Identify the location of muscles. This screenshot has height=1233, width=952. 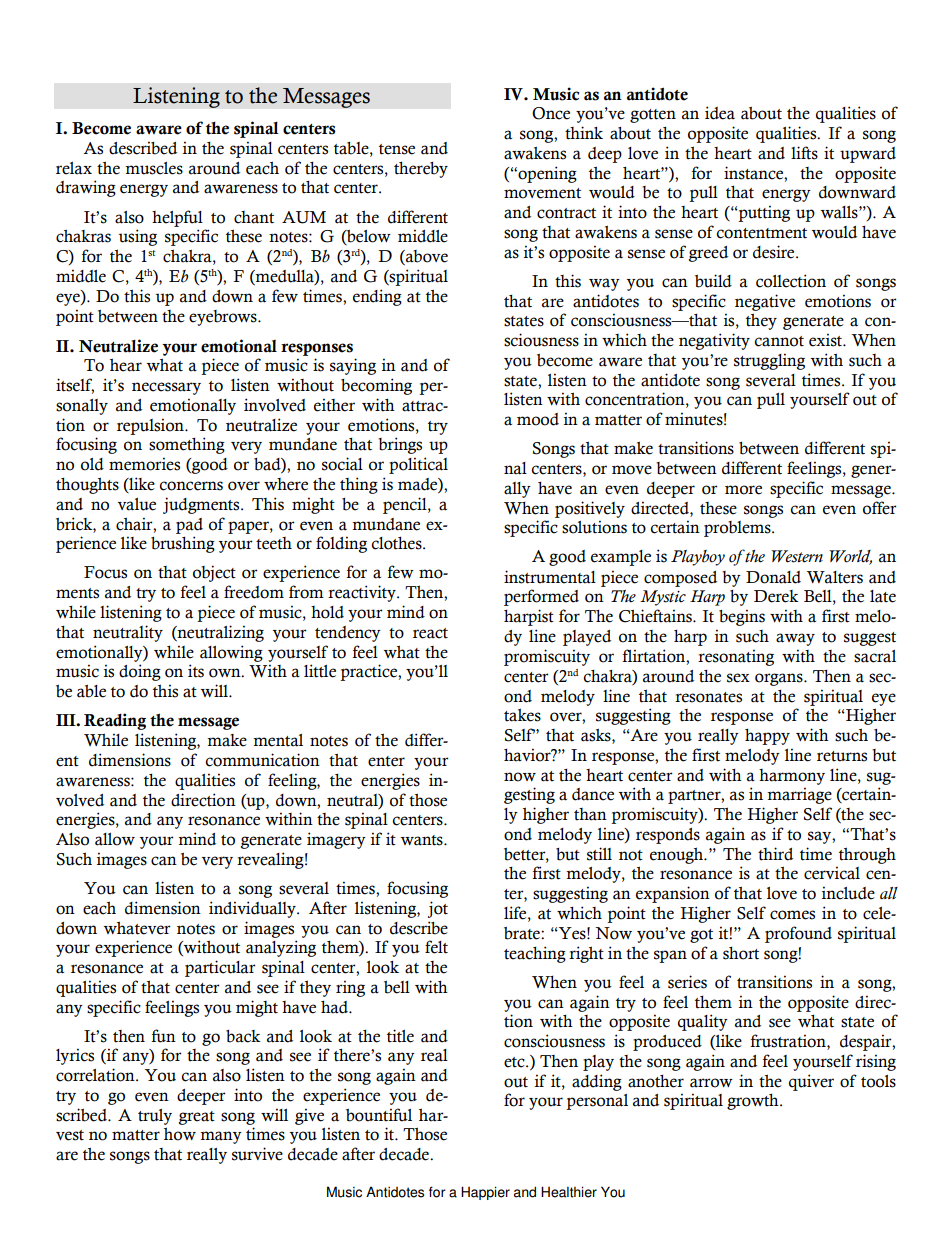
(154, 168).
